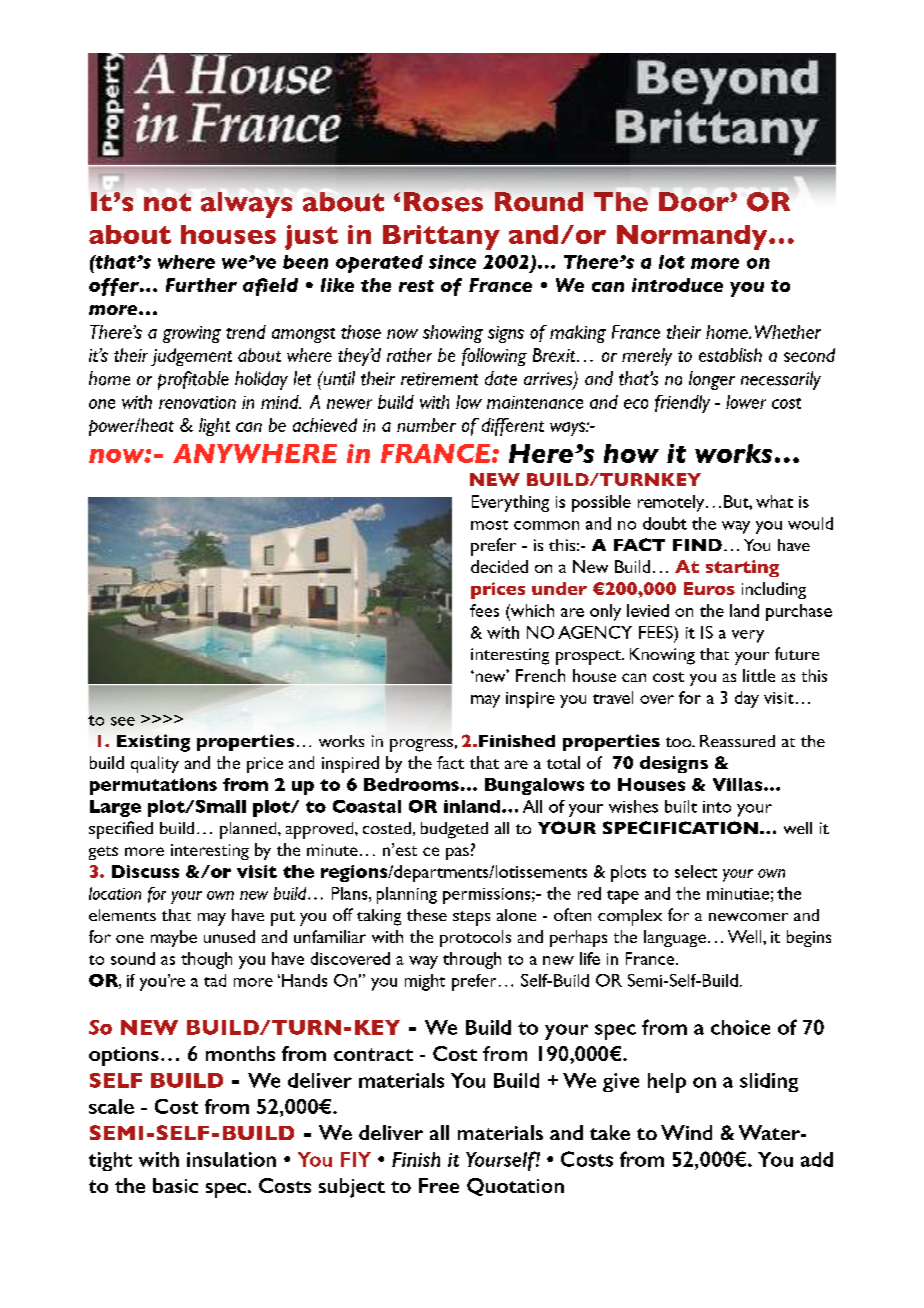  Describe the element at coordinates (748, 917) in the document. I see `newcomer` at that location.
